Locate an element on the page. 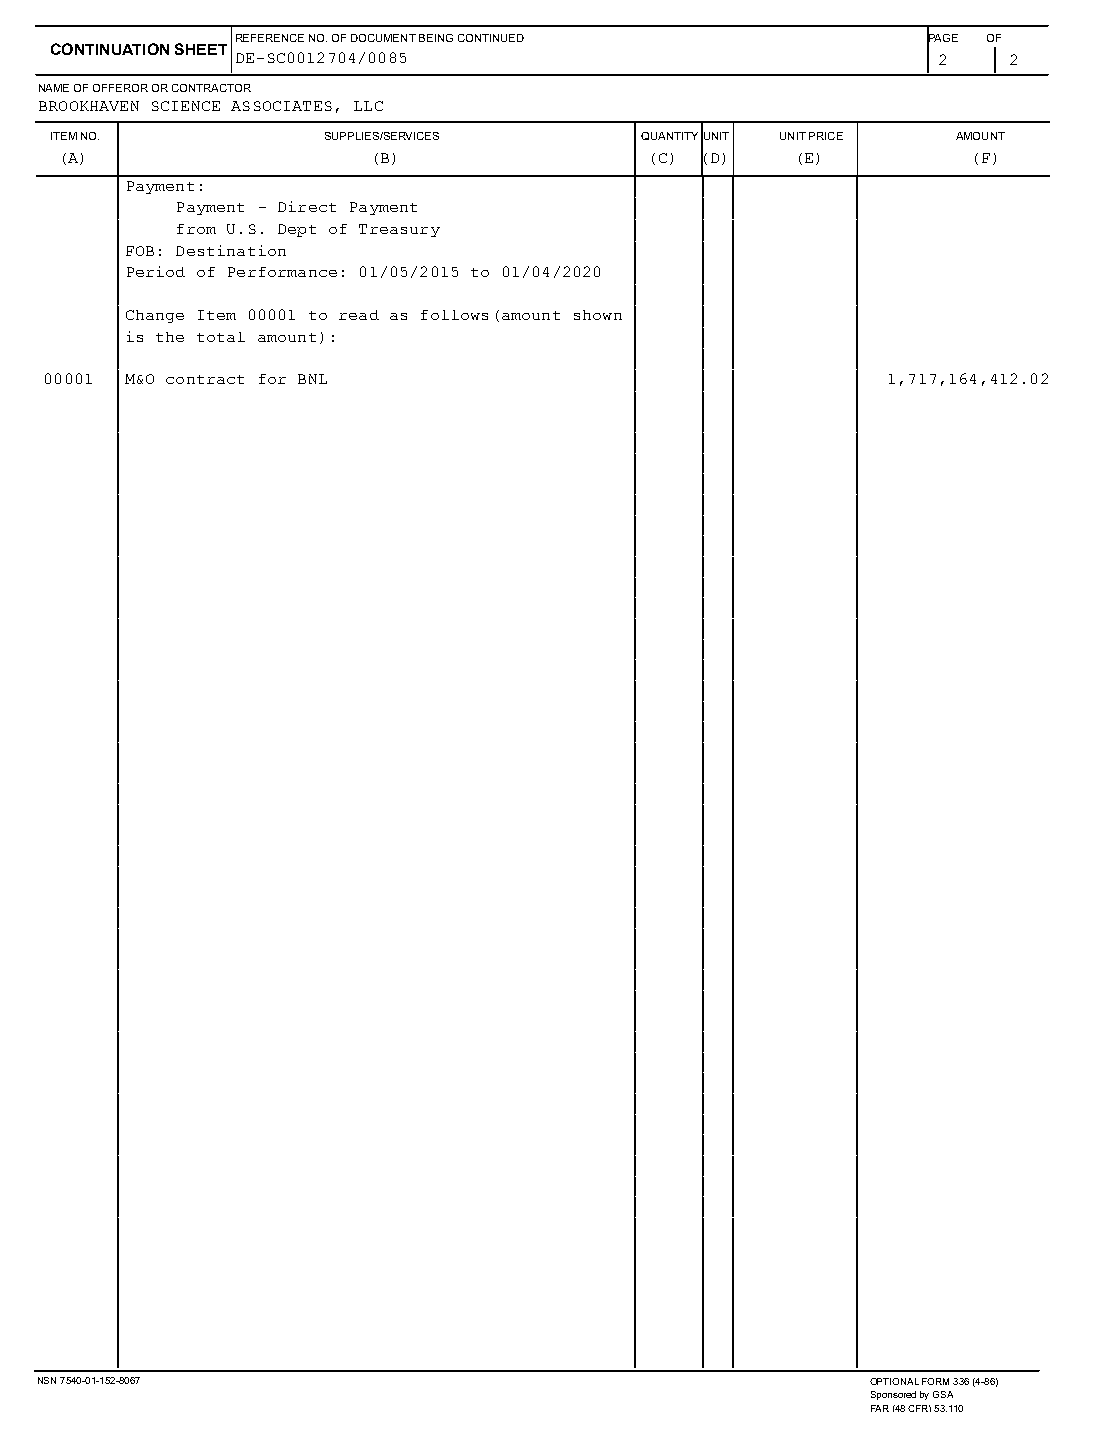 The width and height of the document is (1109, 1435). NSN is located at coordinates (47, 1380).
